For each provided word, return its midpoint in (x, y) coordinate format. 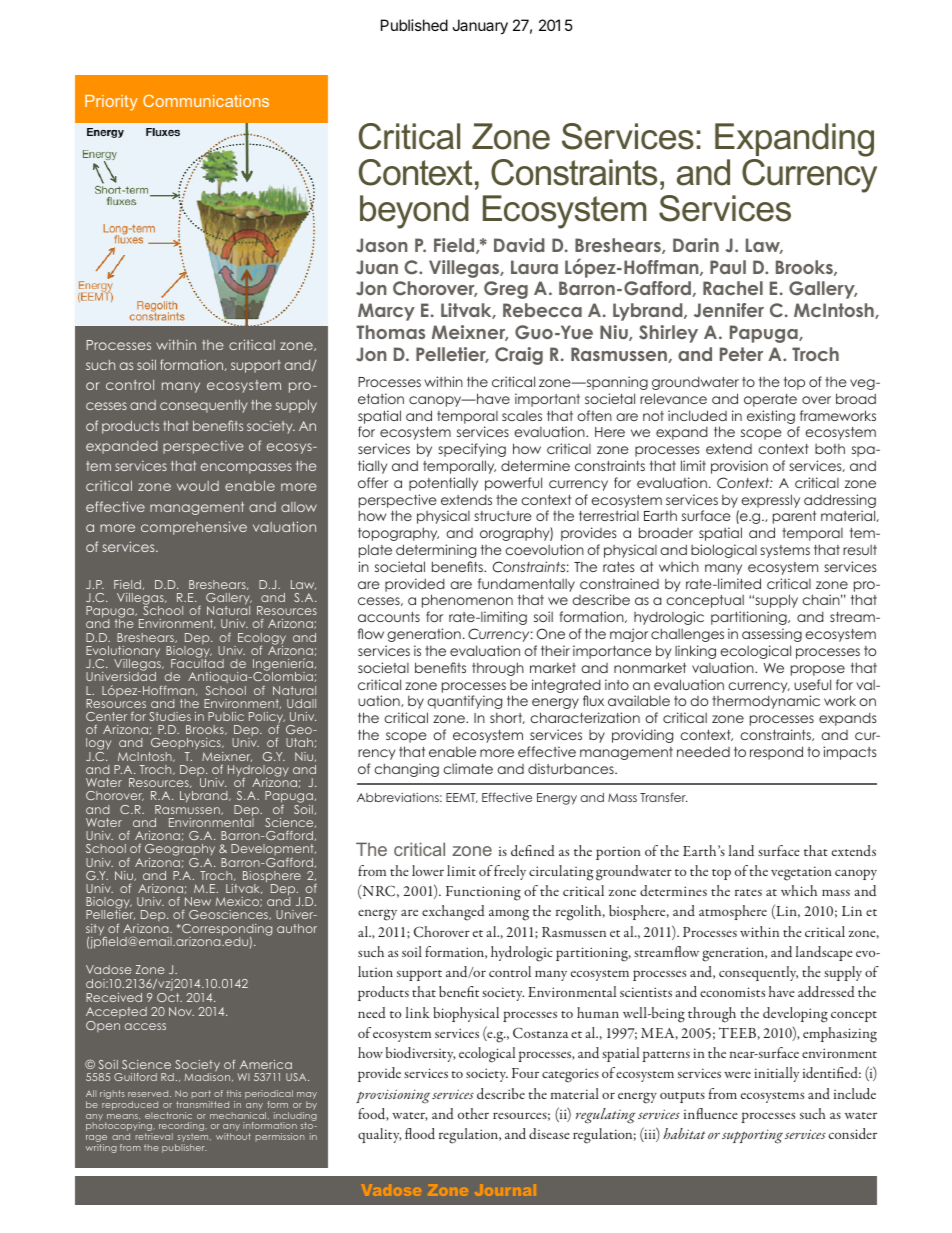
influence (711, 1113)
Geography (180, 851)
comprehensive (194, 528)
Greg (506, 290)
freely (510, 872)
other (473, 1113)
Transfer (664, 797)
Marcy (386, 312)
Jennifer (729, 310)
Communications (206, 100)
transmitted (202, 1104)
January (480, 27)
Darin (696, 245)
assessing (772, 635)
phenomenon (467, 601)
